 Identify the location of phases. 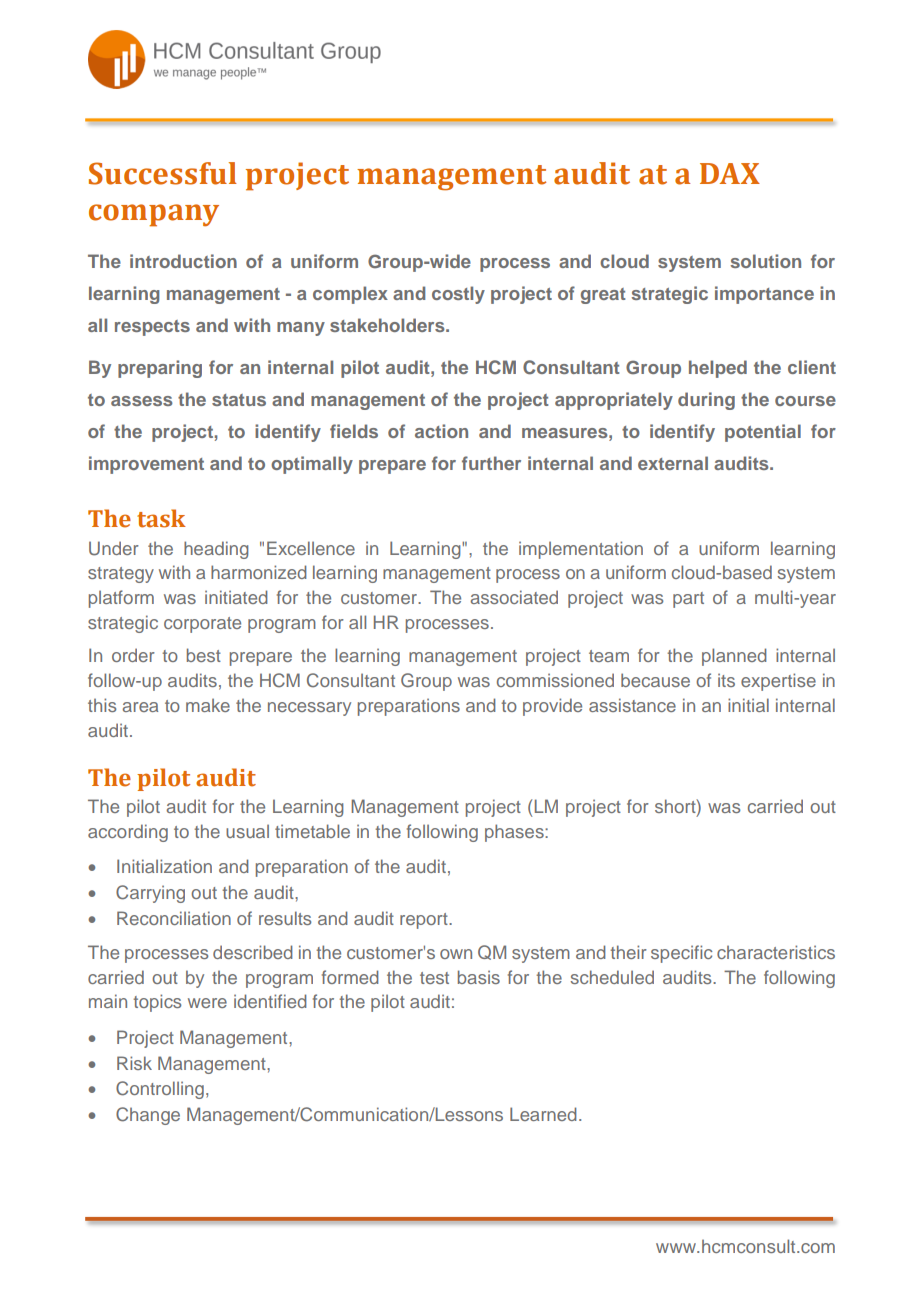
(515, 833).
